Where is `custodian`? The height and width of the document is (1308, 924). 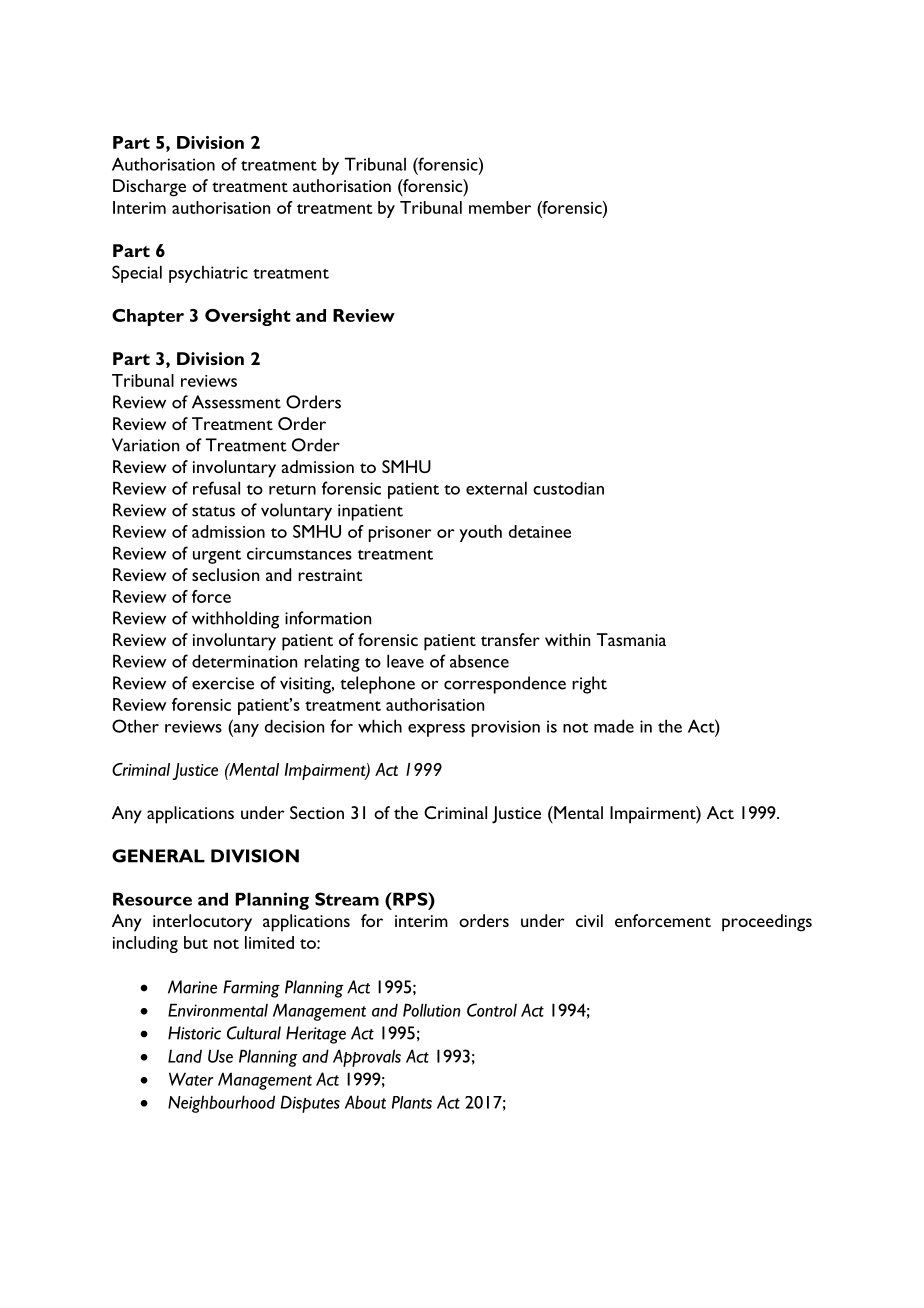 custodian is located at coordinates (568, 488).
